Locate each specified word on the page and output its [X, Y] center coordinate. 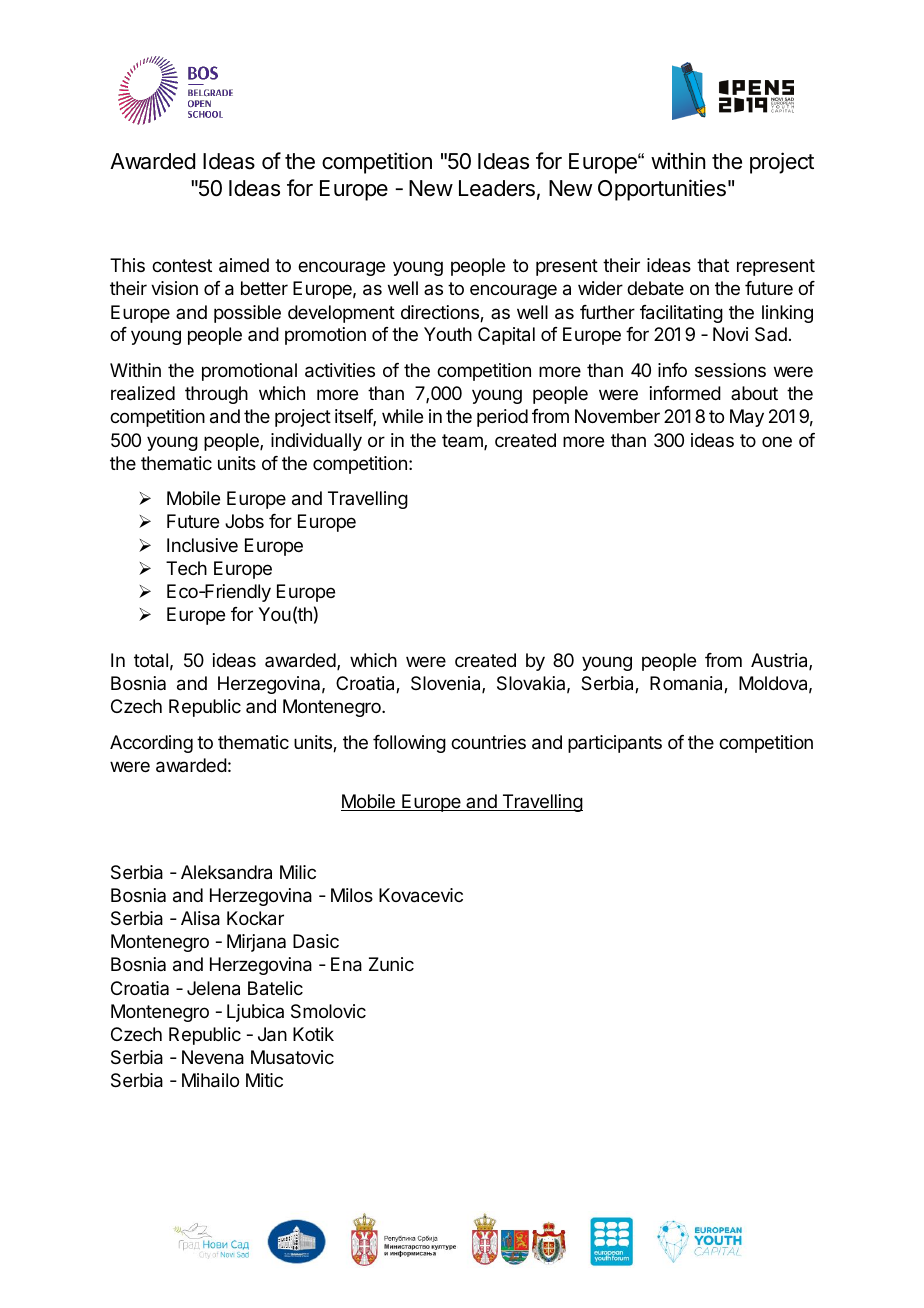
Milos [352, 895]
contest [182, 265]
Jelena [213, 988]
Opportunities [662, 190]
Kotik [313, 1034]
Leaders [497, 188]
